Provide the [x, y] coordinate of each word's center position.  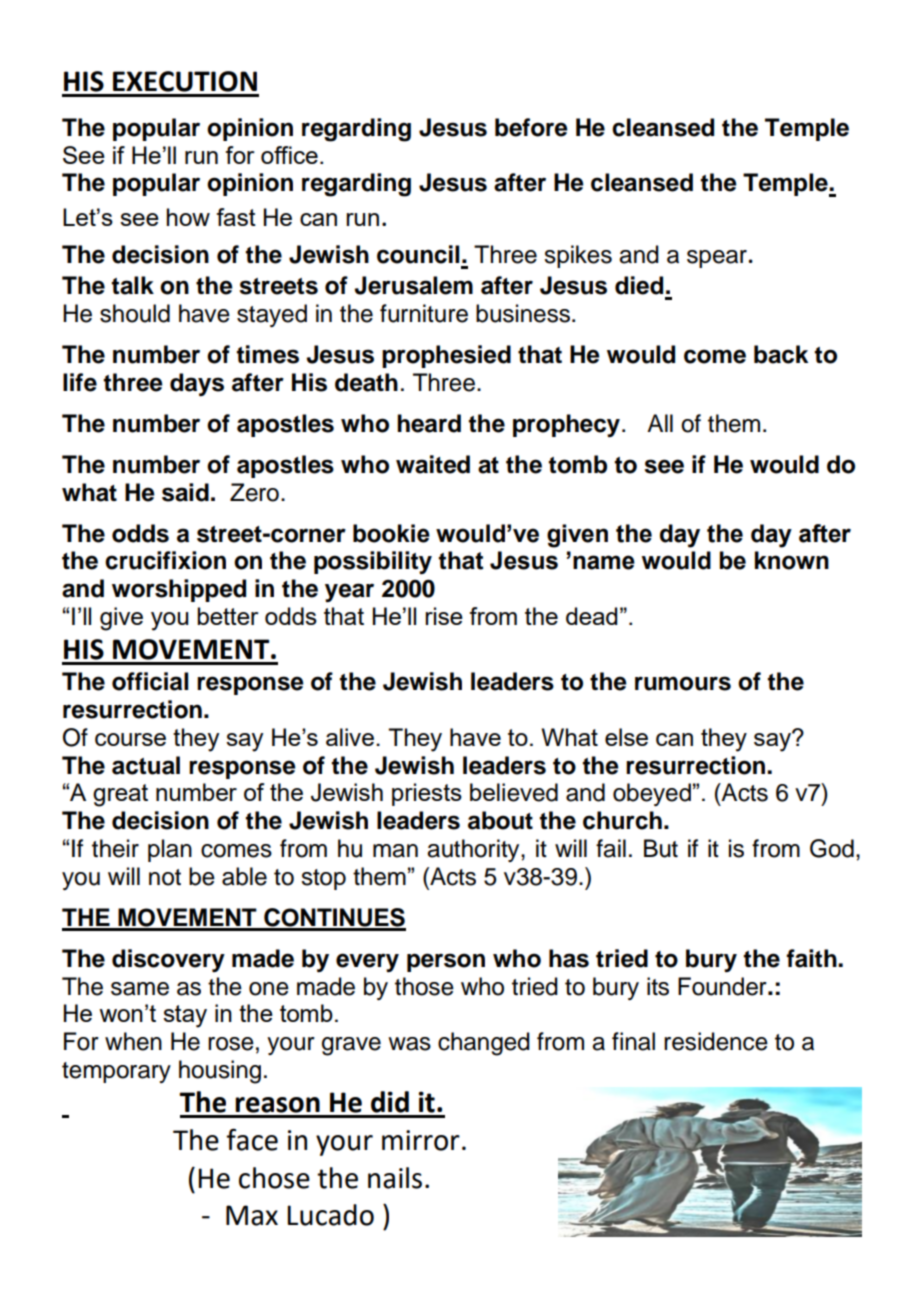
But [661, 848]
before [531, 127]
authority [474, 850]
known [792, 560]
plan [170, 850]
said [185, 492]
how [188, 217]
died [639, 285]
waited [433, 464]
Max [252, 1215]
